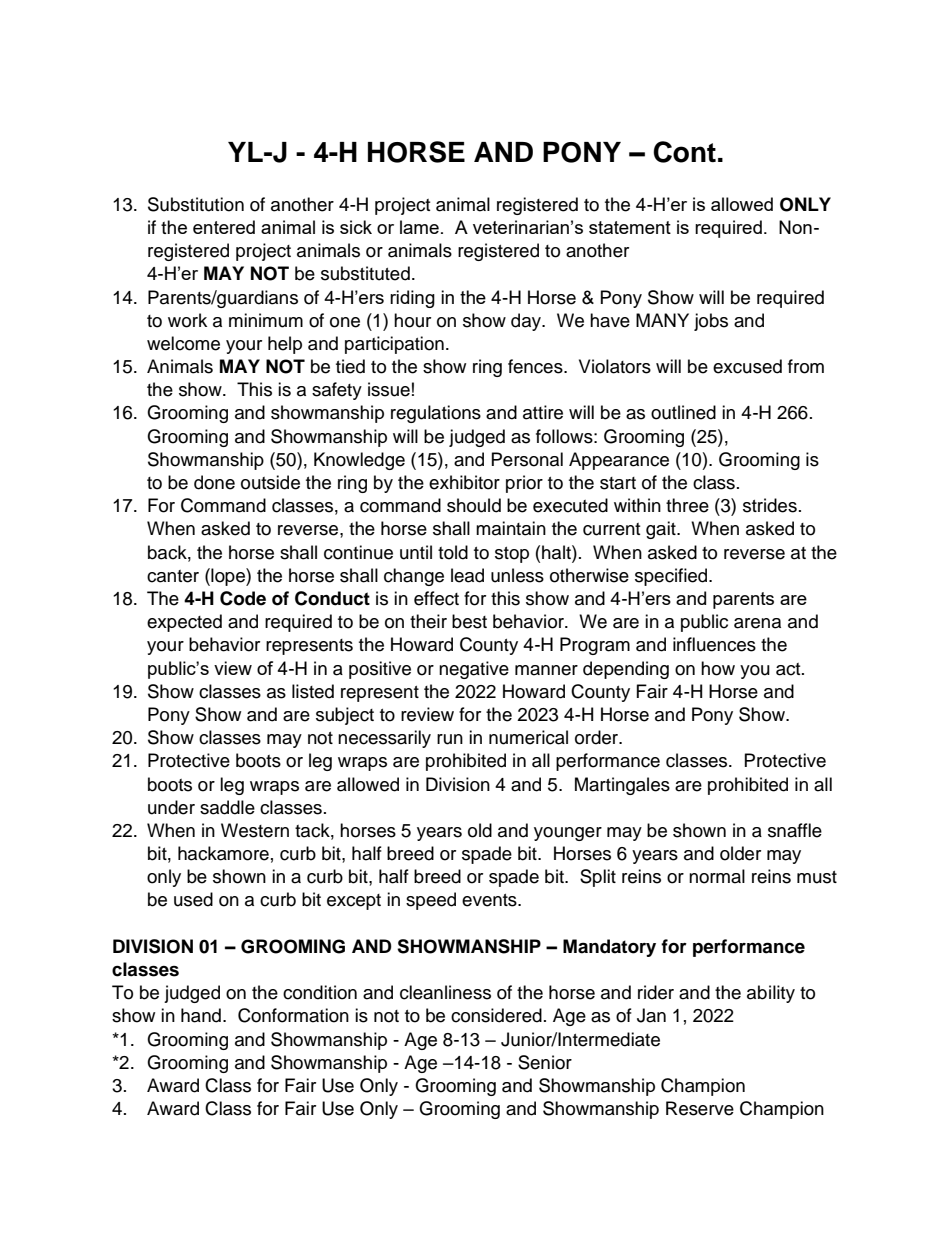 The height and width of the document is (1233, 952). What do you see at coordinates (419, 227) in the document?
I see `lame` at bounding box center [419, 227].
